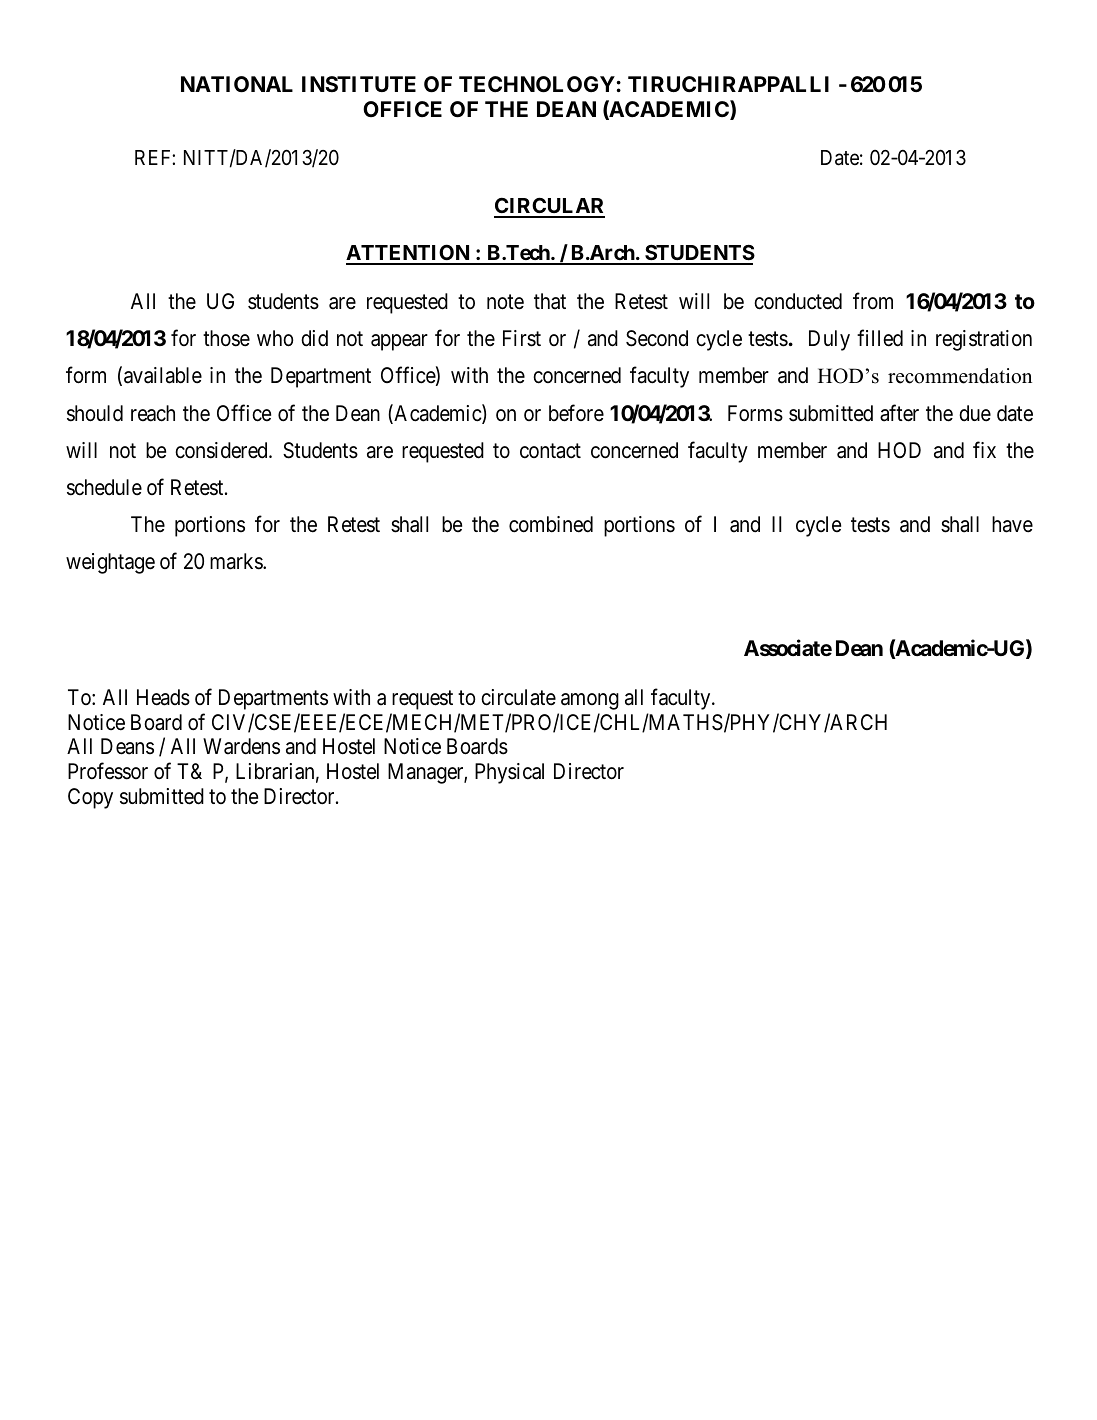  I want to click on INSTITUTE, so click(359, 84).
